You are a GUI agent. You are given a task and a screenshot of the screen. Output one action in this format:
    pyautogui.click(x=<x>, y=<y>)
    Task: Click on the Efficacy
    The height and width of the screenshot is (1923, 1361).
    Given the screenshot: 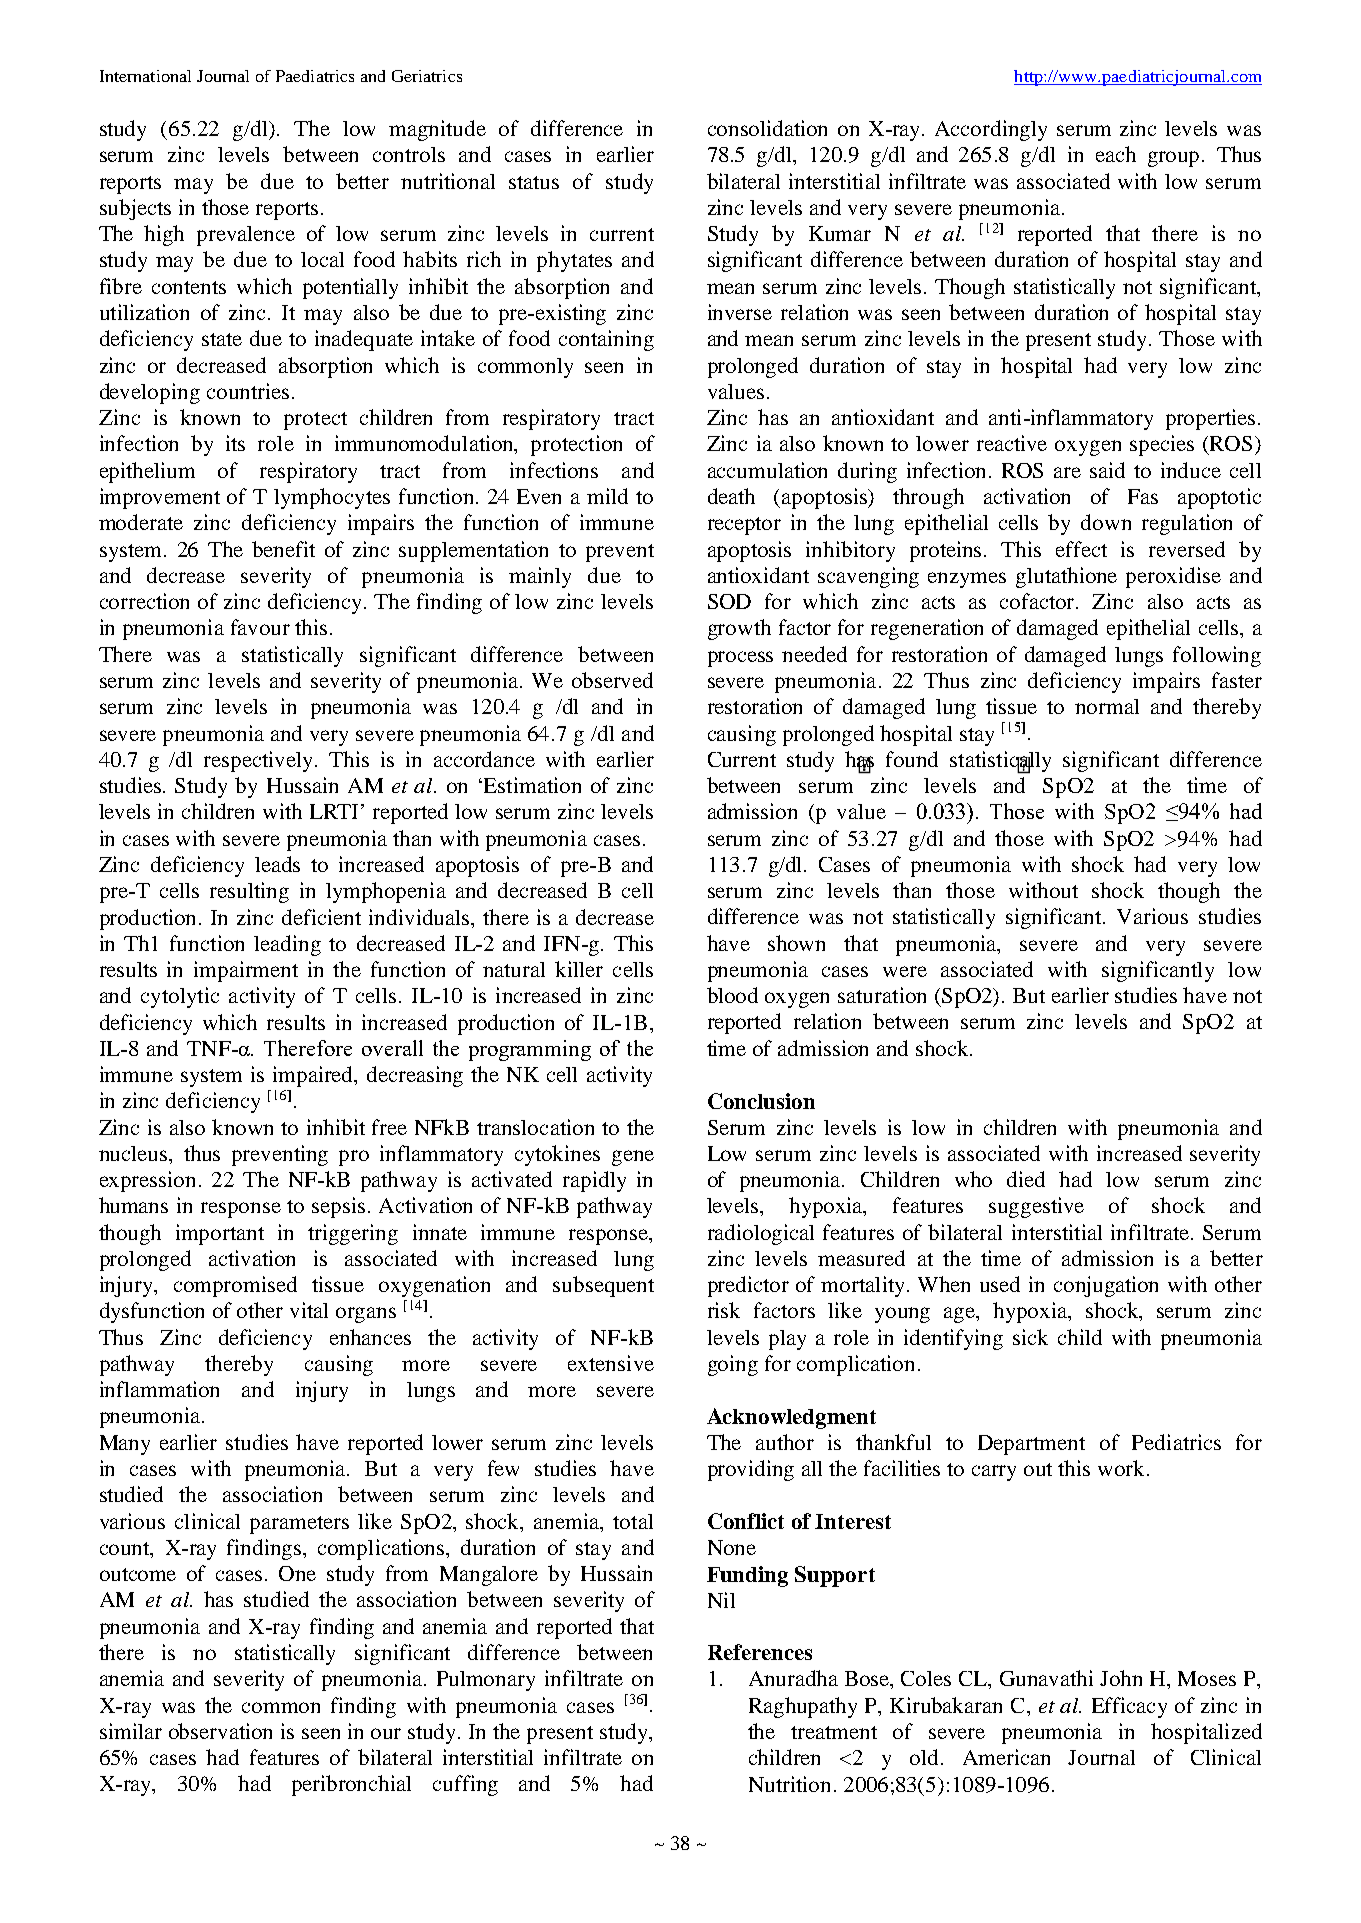 What is the action you would take?
    pyautogui.click(x=1129, y=1707)
